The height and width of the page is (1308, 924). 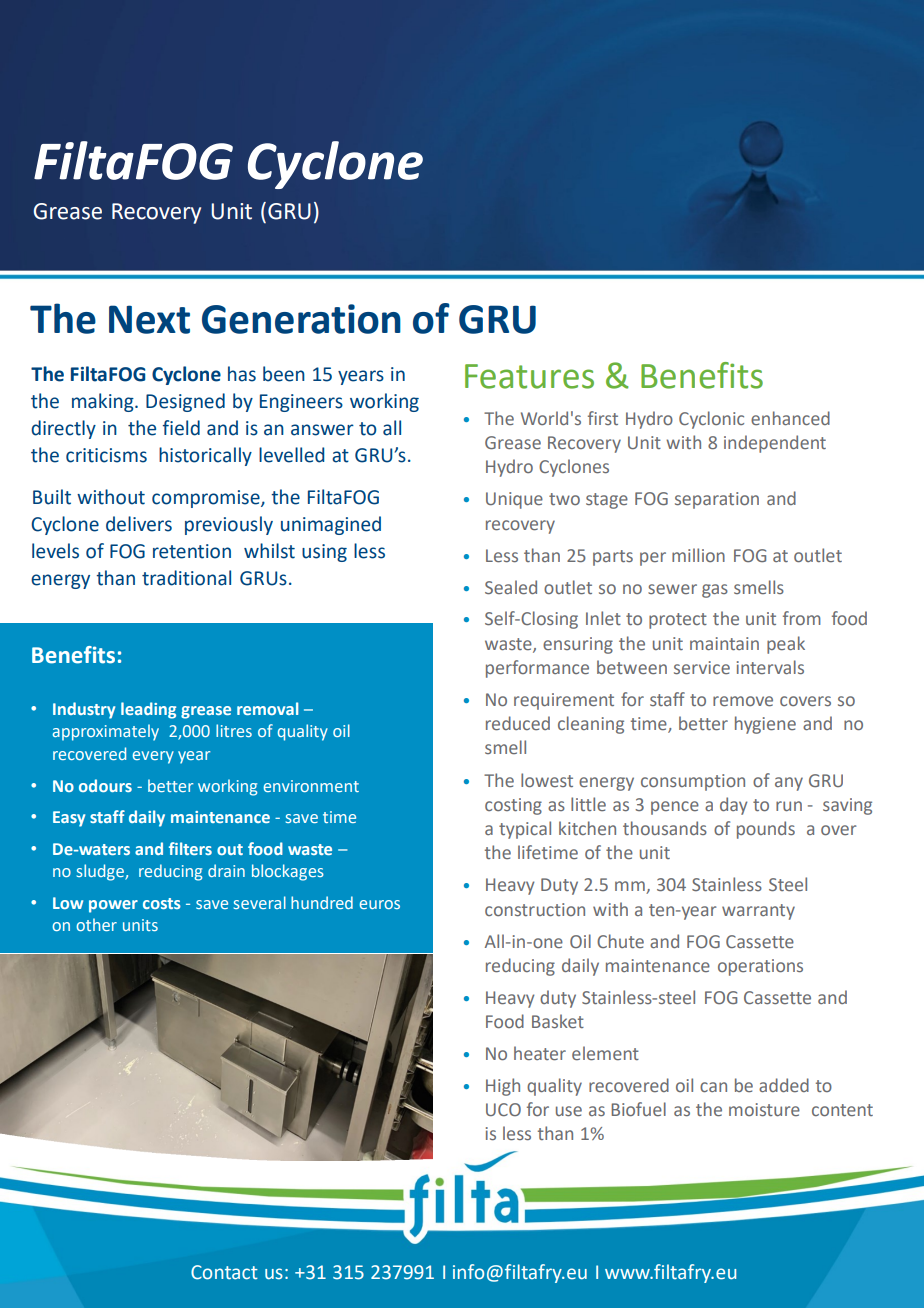 I want to click on leading, so click(x=148, y=710).
